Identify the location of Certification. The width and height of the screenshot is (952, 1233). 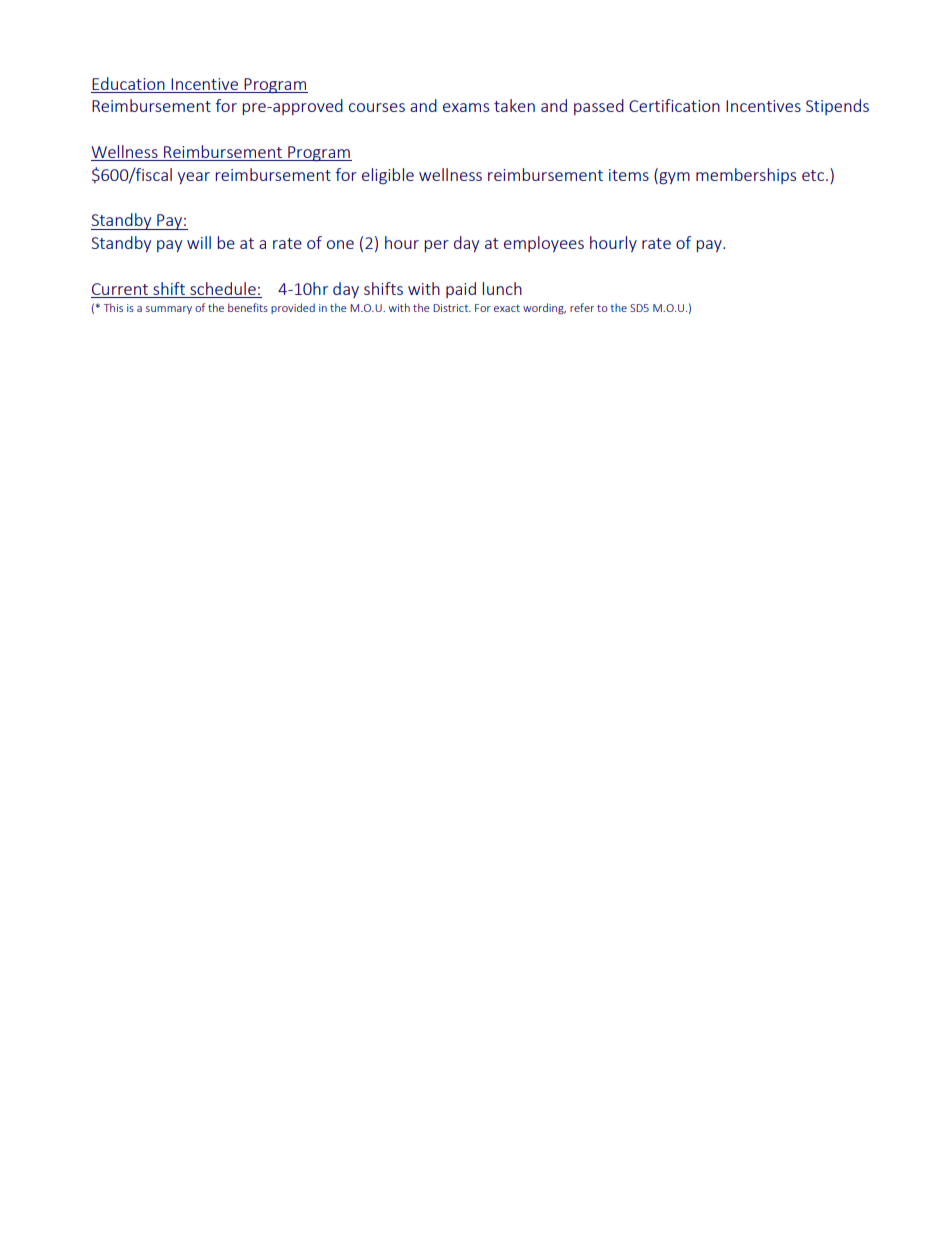
(674, 105).
